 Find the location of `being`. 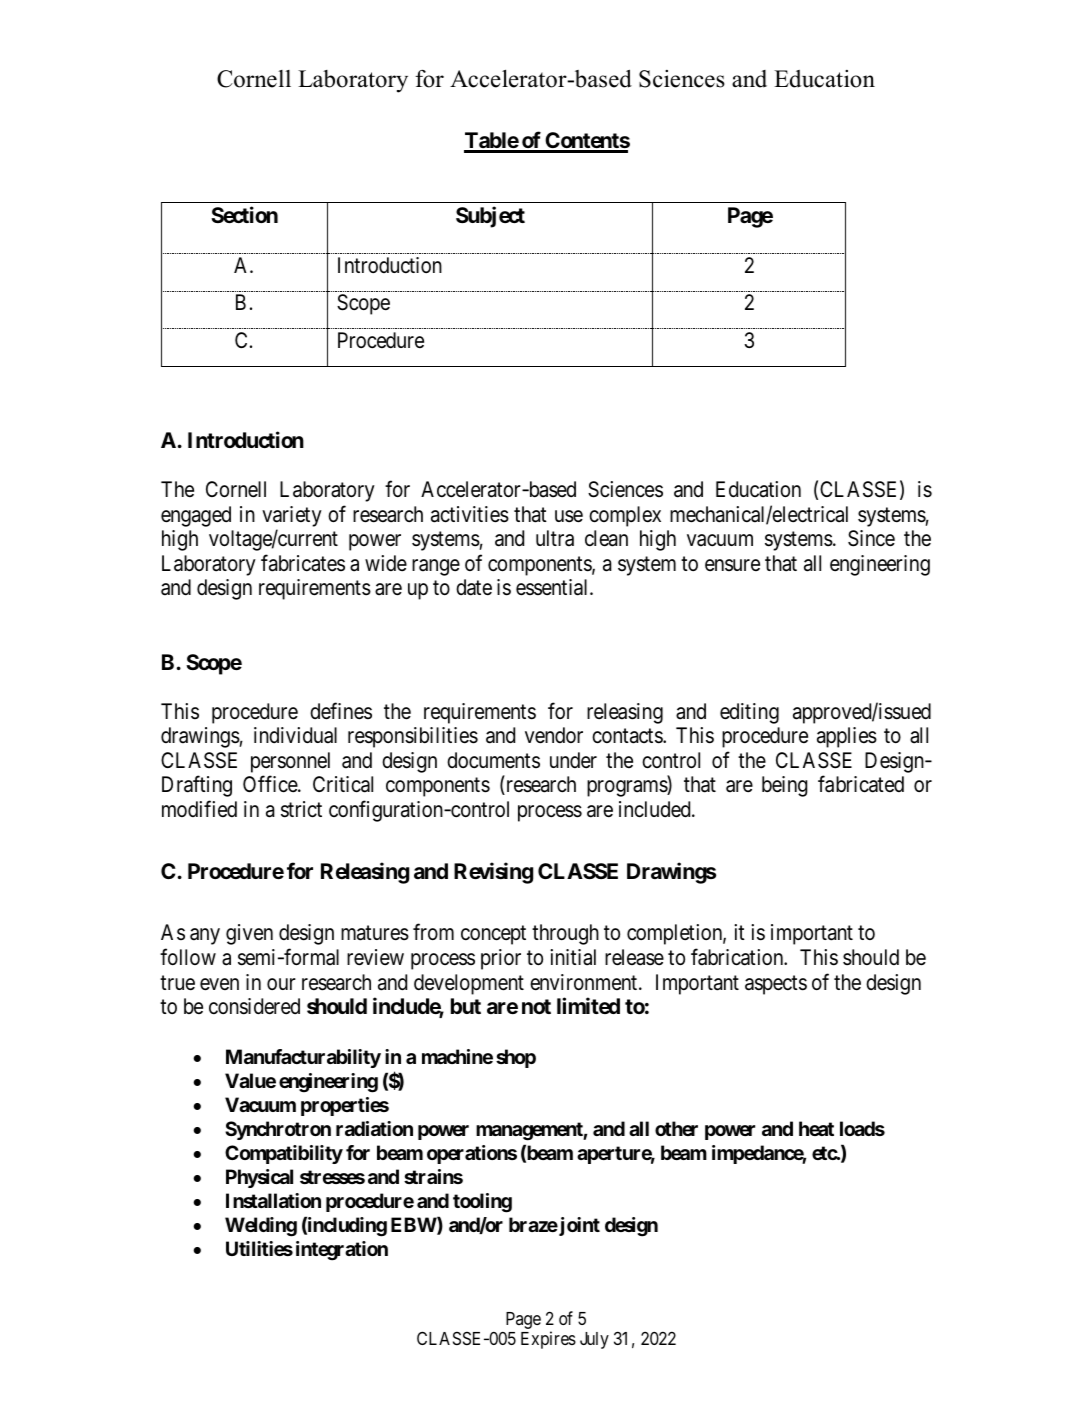

being is located at coordinates (785, 786).
